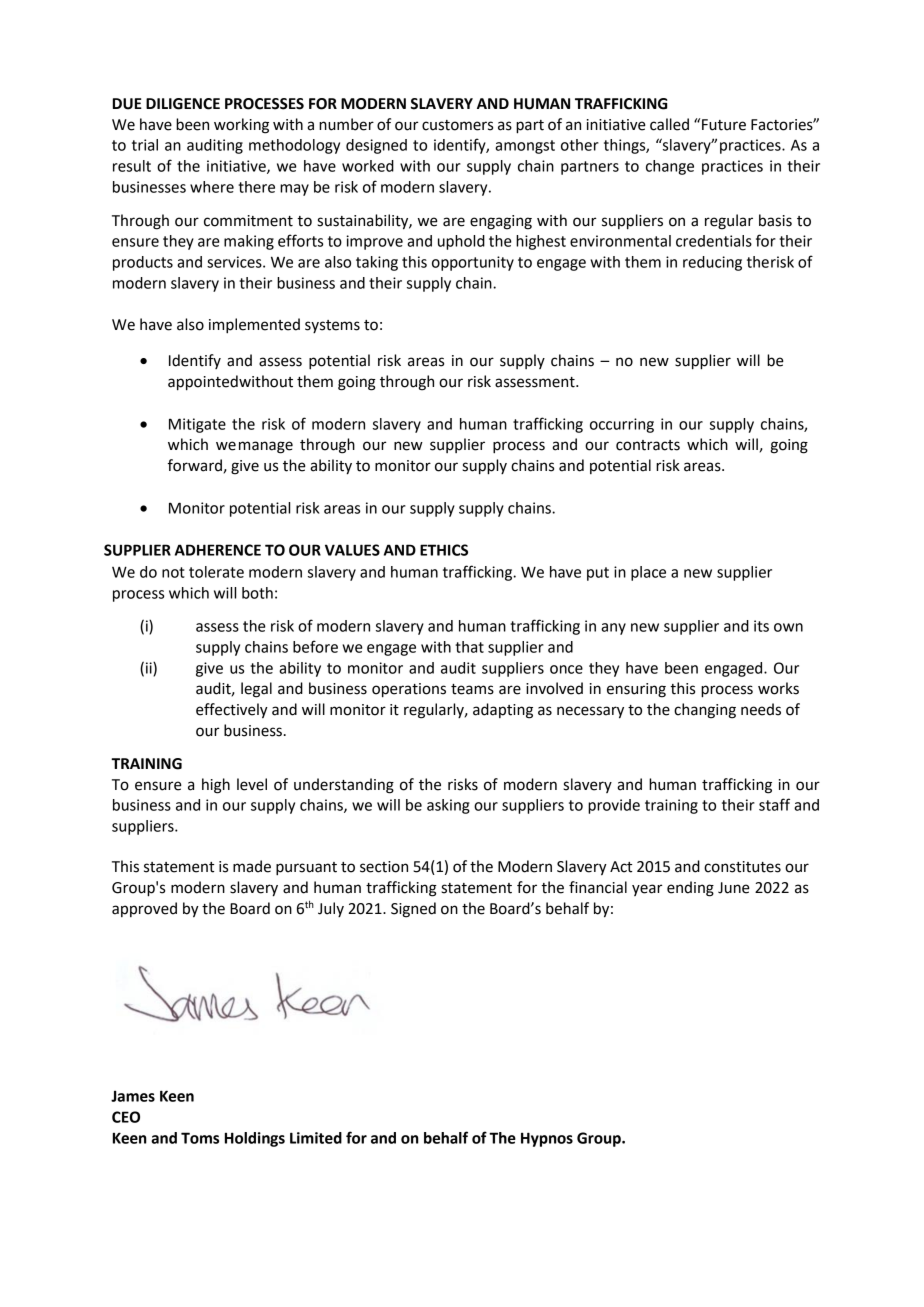 The width and height of the document is (924, 1307). What do you see at coordinates (252, 784) in the document?
I see `level` at bounding box center [252, 784].
